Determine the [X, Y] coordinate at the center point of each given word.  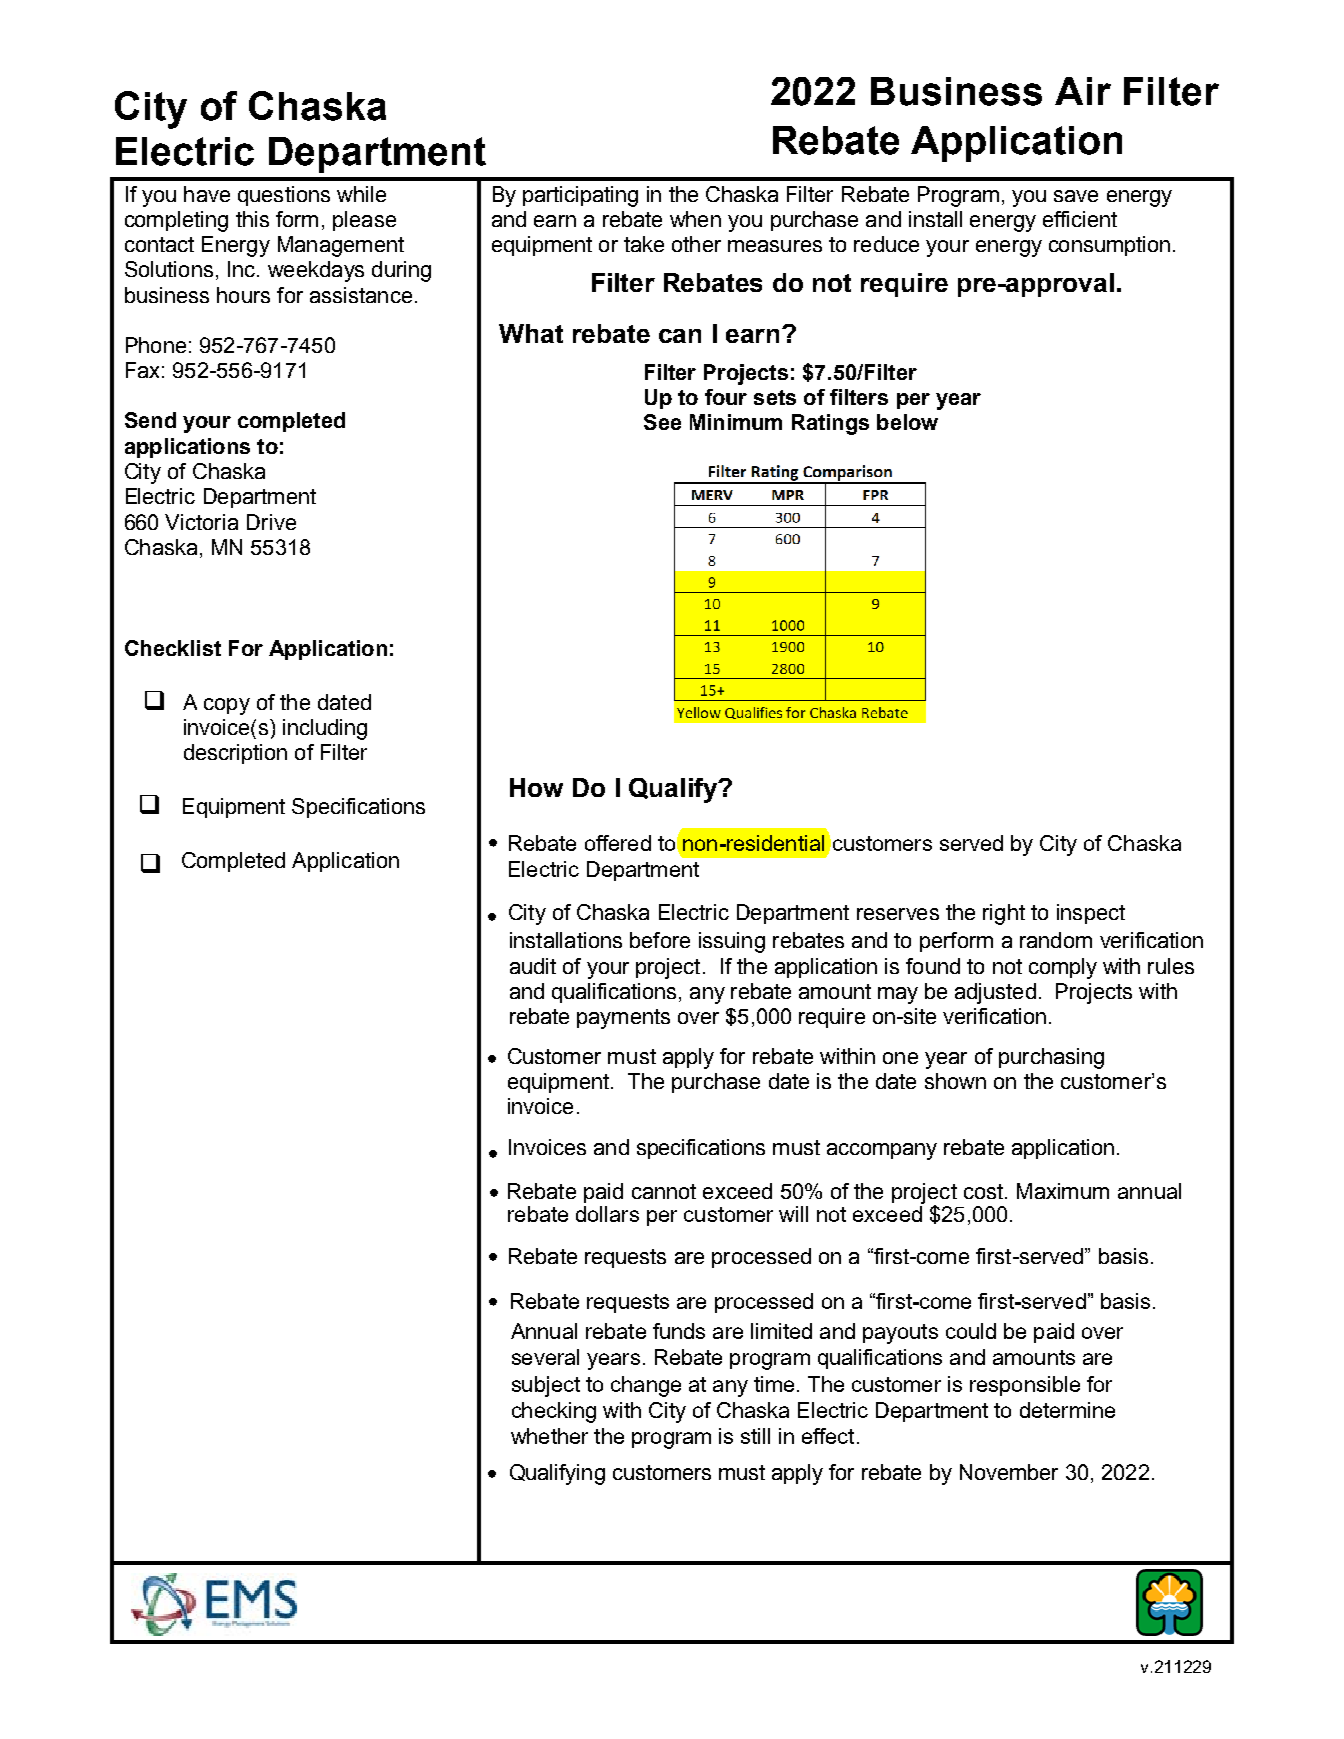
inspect [1091, 914]
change [646, 1386]
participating [580, 196]
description [235, 754]
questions [284, 196]
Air [1083, 91]
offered [618, 843]
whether [549, 1436]
